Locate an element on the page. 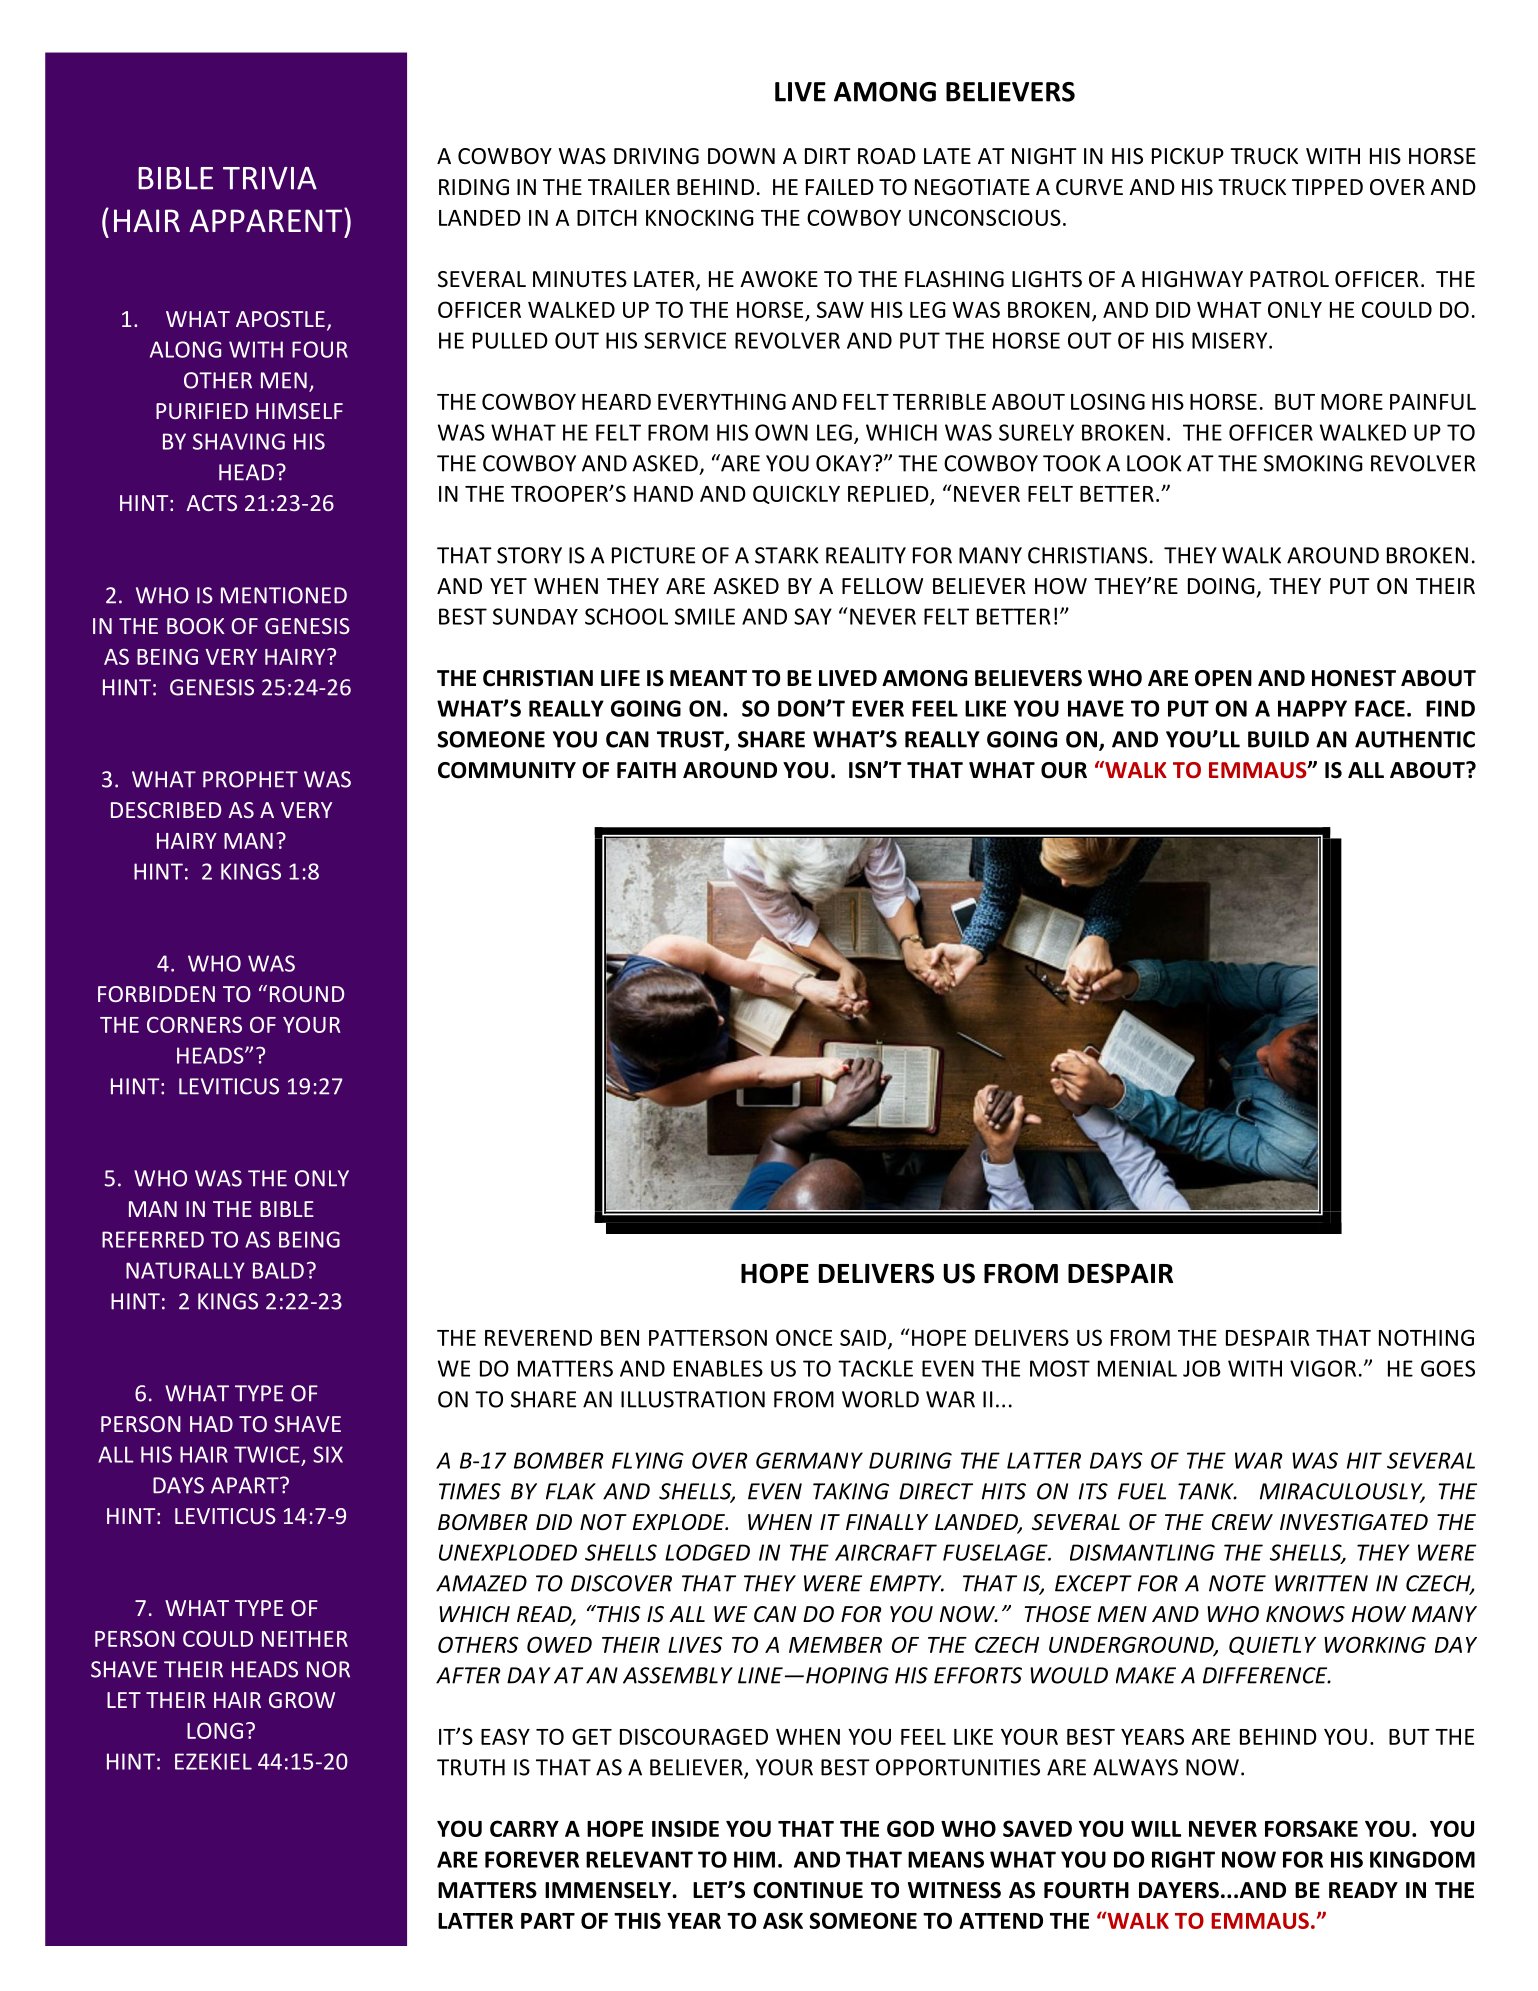  BALD is located at coordinates (278, 1270).
